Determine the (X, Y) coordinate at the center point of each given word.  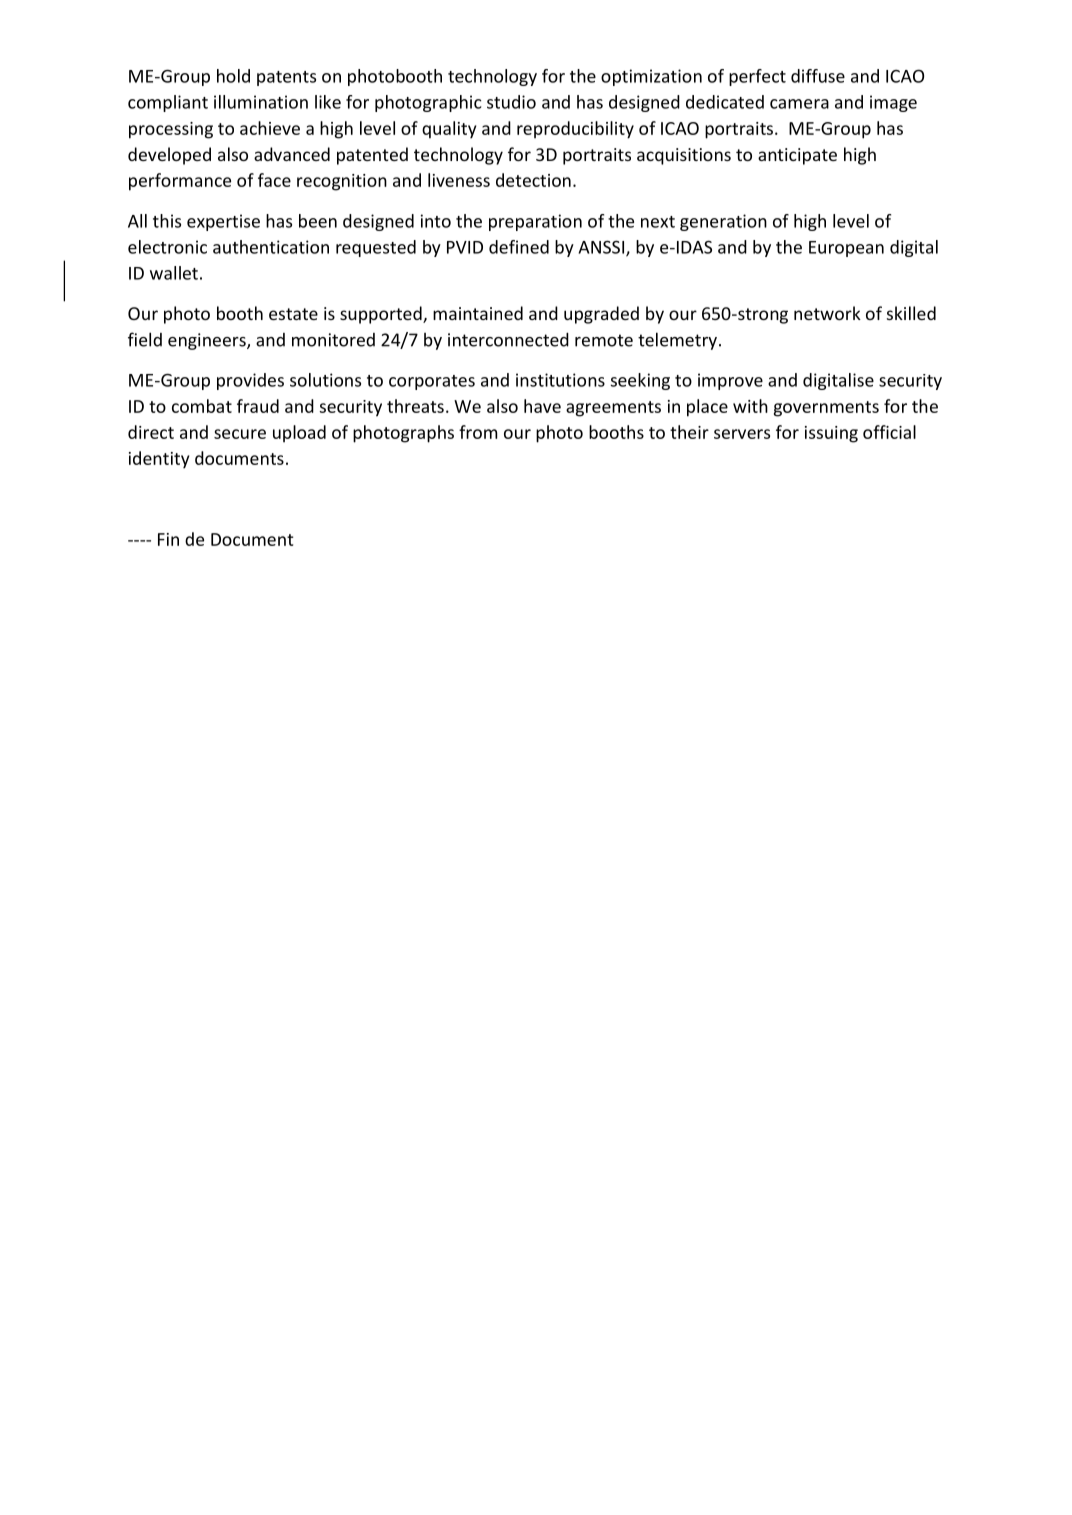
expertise (223, 222)
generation (723, 222)
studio (511, 102)
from (478, 432)
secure (240, 434)
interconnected (508, 339)
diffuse (818, 76)
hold (233, 76)
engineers (208, 341)
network (827, 313)
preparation (535, 222)
